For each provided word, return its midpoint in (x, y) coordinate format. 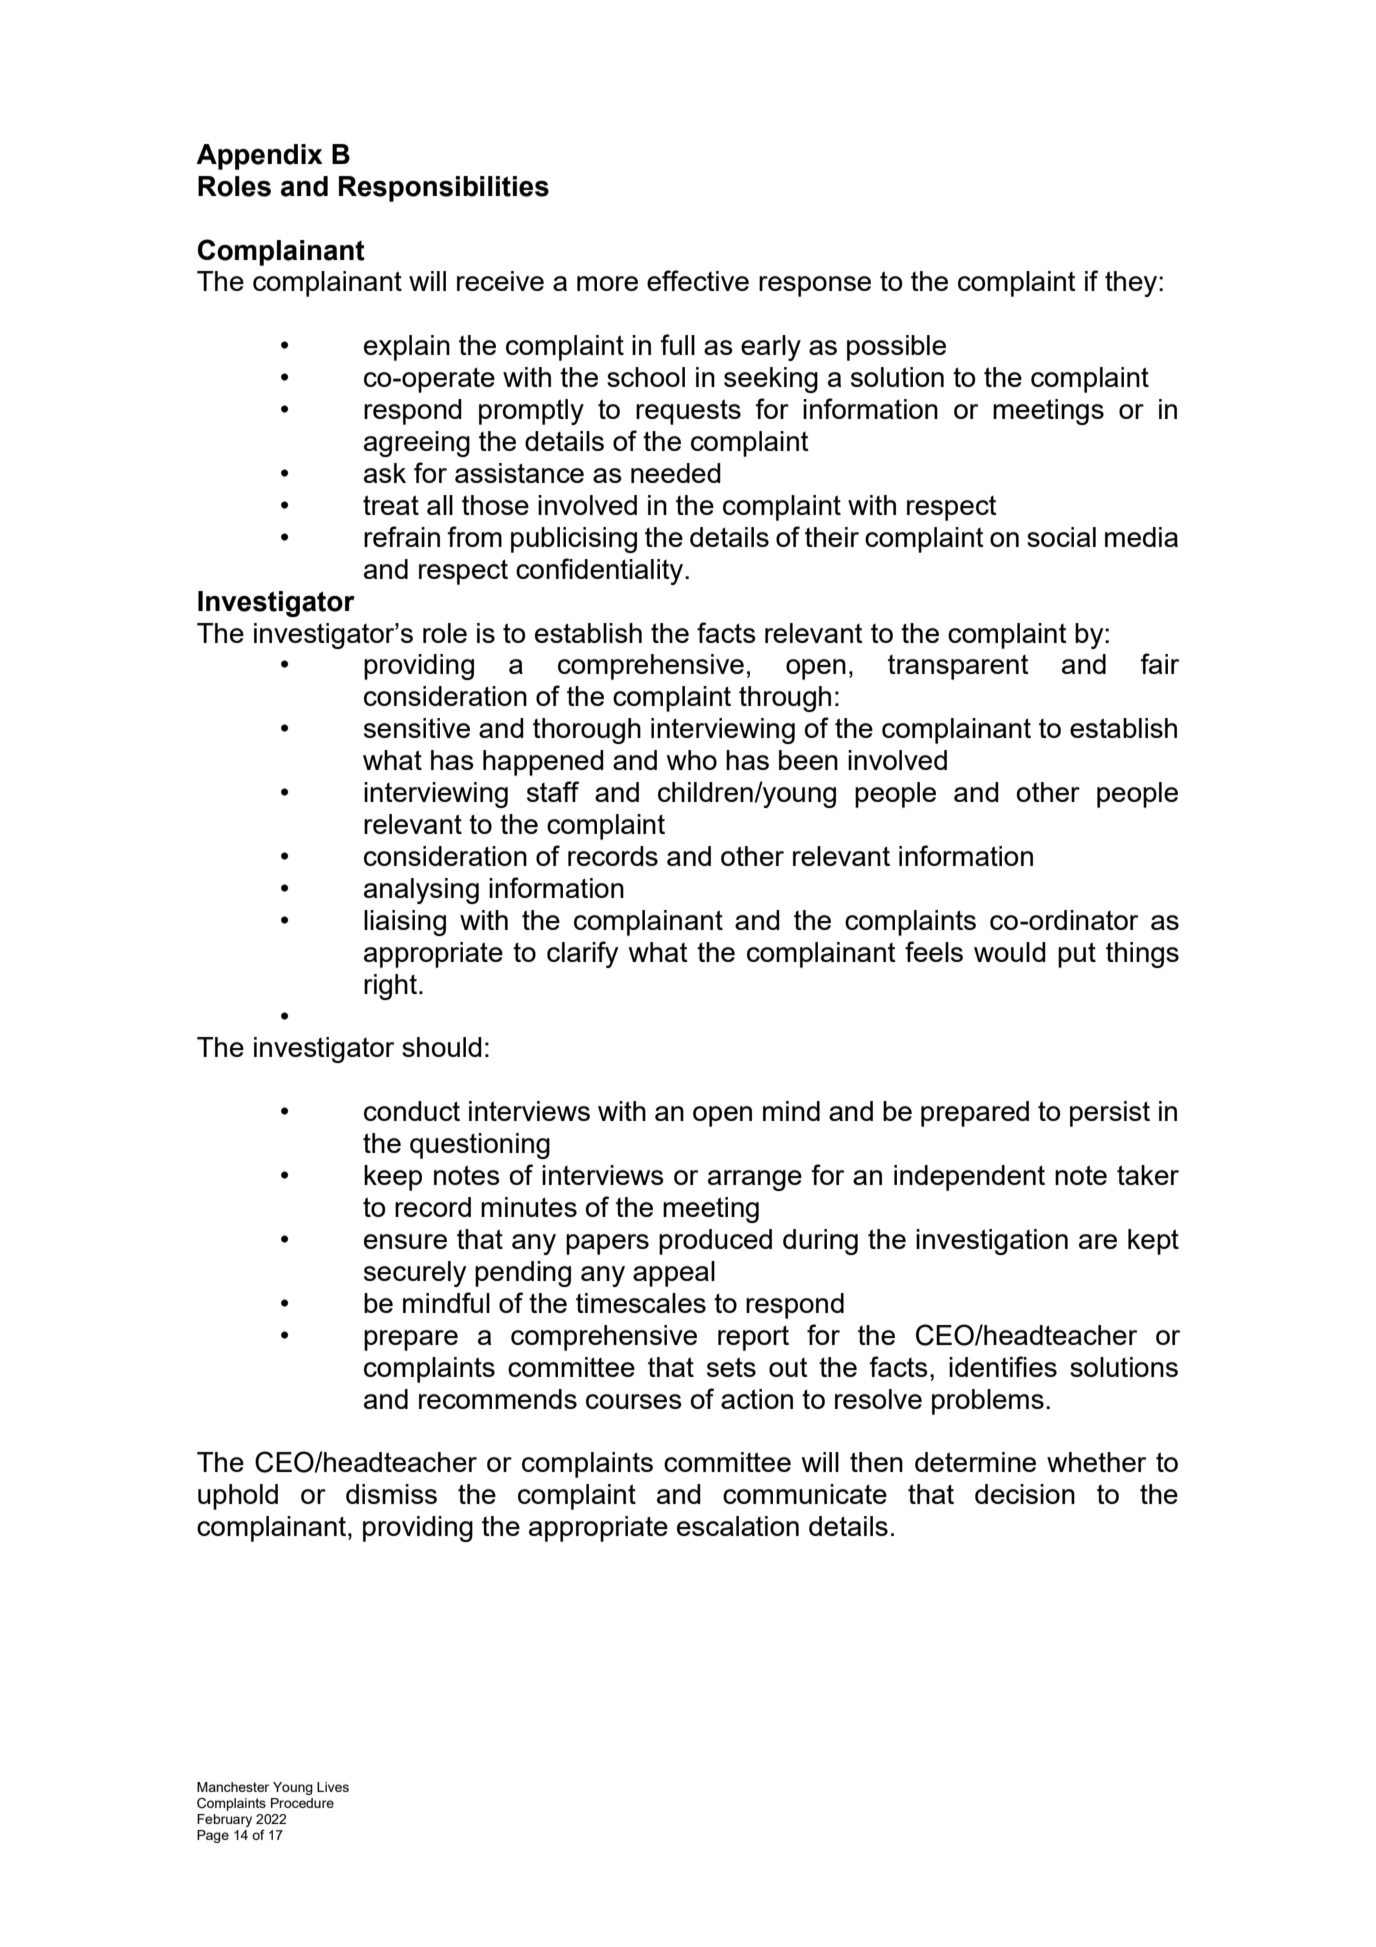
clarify (583, 954)
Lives (333, 1787)
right (390, 987)
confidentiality (601, 571)
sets (731, 1367)
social (1061, 537)
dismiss (391, 1494)
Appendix (259, 157)
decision (1025, 1494)
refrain (402, 536)
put (1077, 955)
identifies (1003, 1366)
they (1132, 284)
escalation (738, 1526)
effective (698, 280)
